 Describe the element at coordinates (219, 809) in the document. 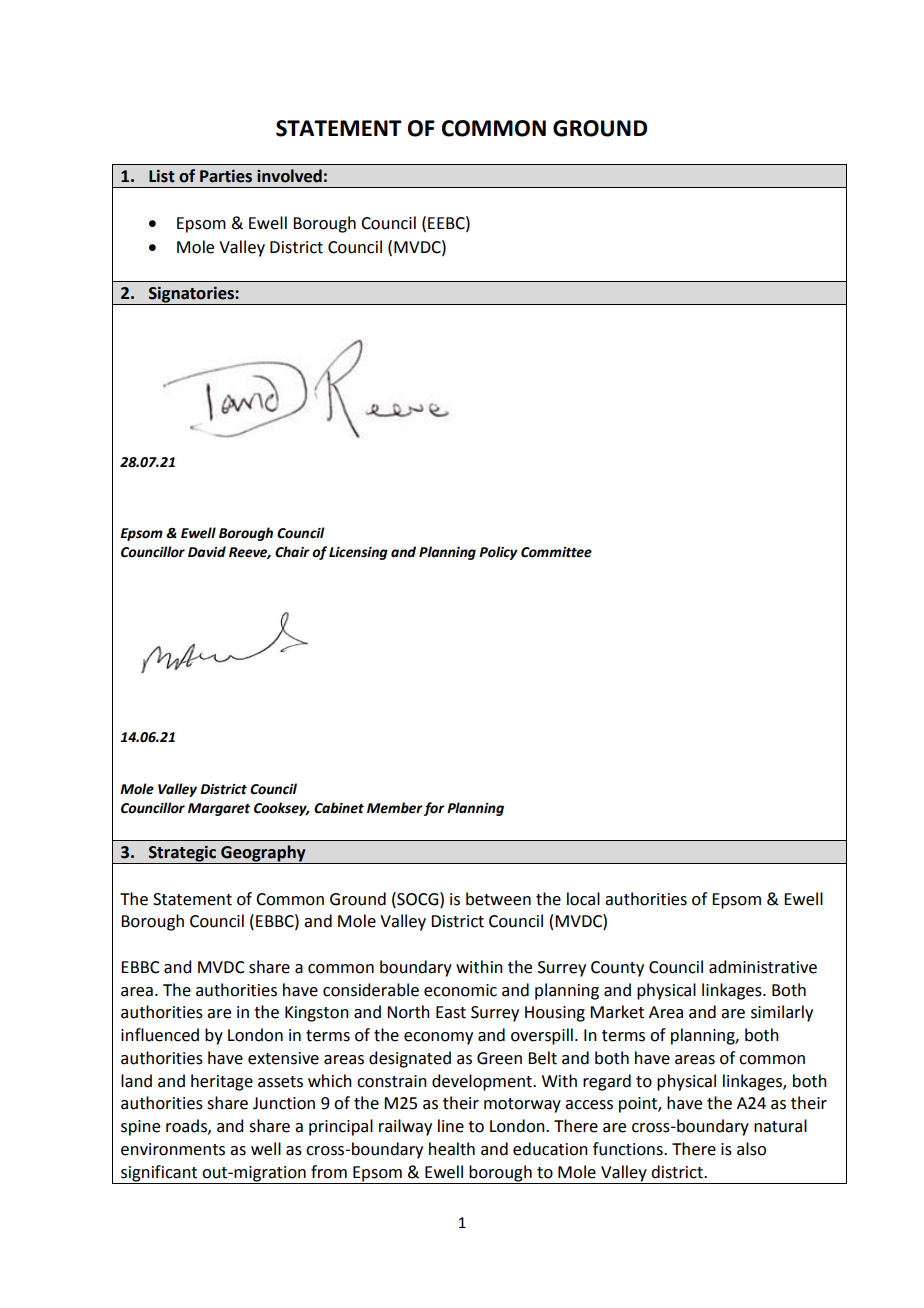

I see `Margaret` at that location.
